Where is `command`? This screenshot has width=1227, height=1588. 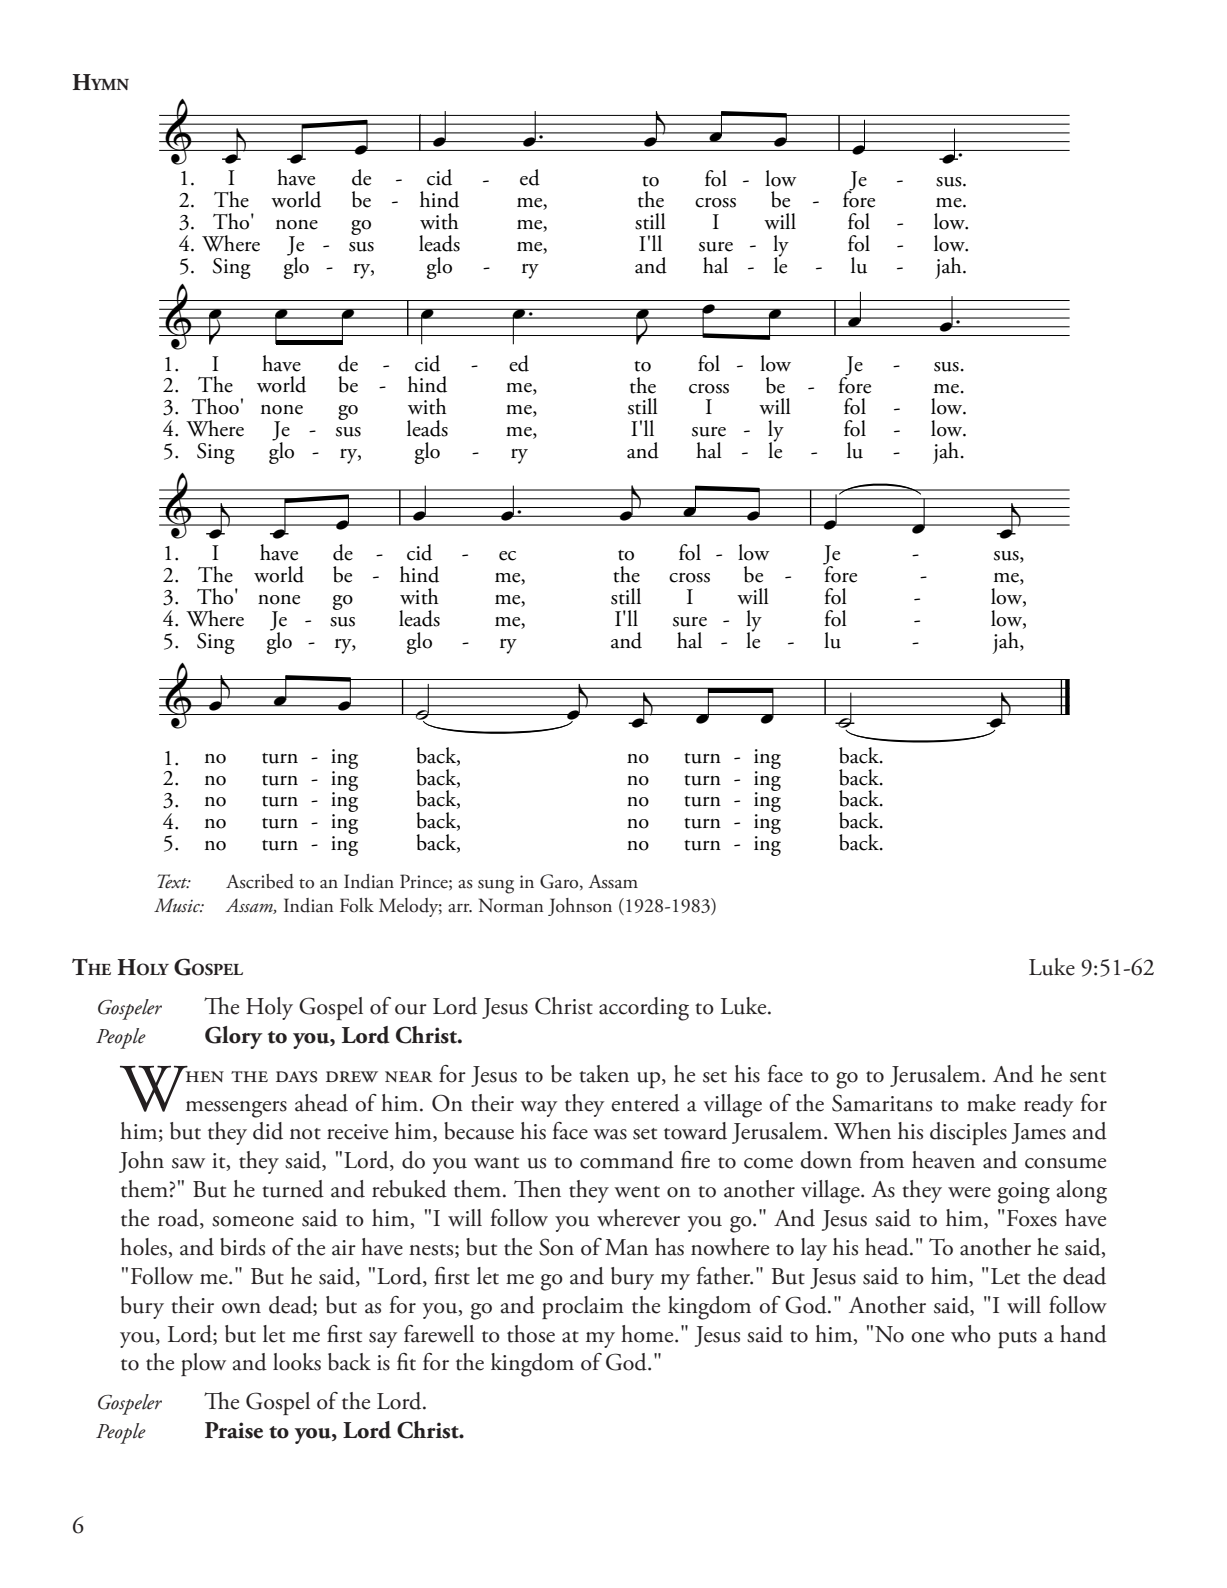
command is located at coordinates (627, 1160).
